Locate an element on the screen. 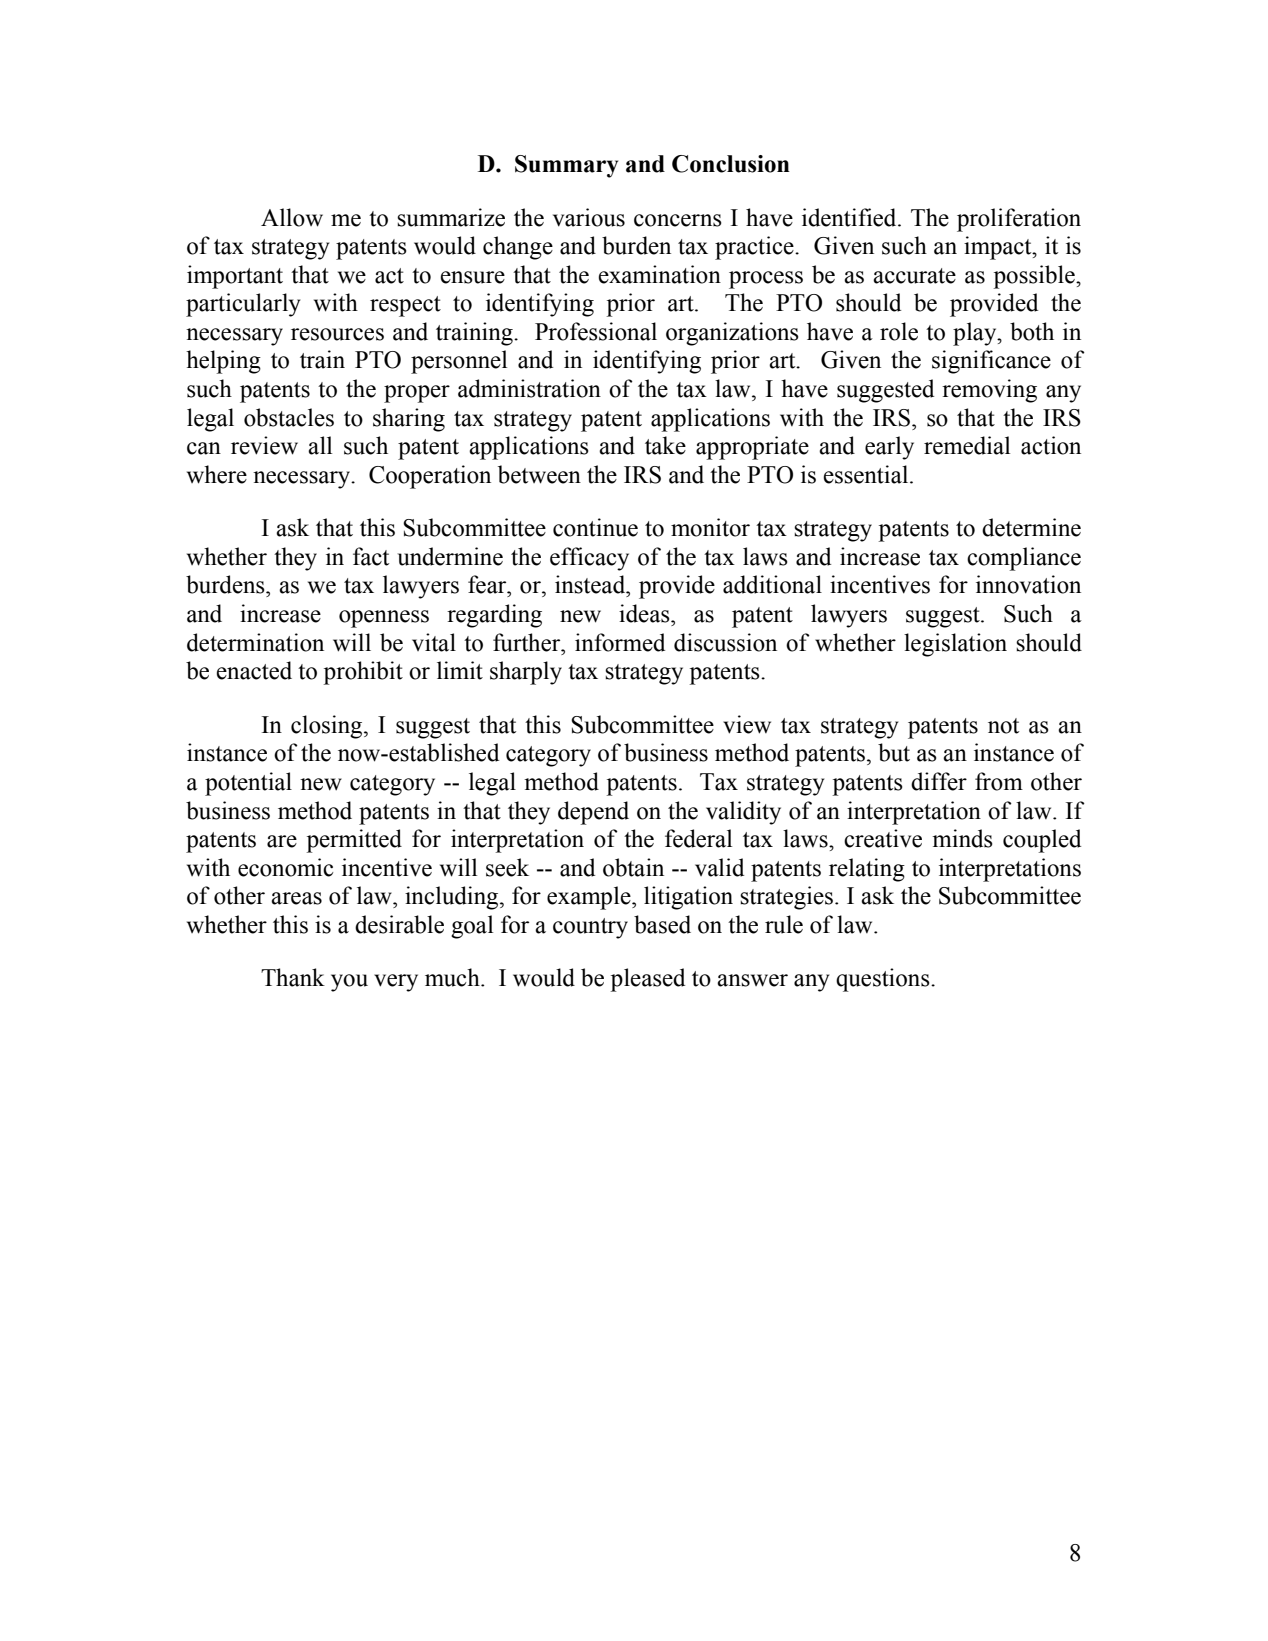 This screenshot has height=1641, width=1268. fact is located at coordinates (371, 556).
